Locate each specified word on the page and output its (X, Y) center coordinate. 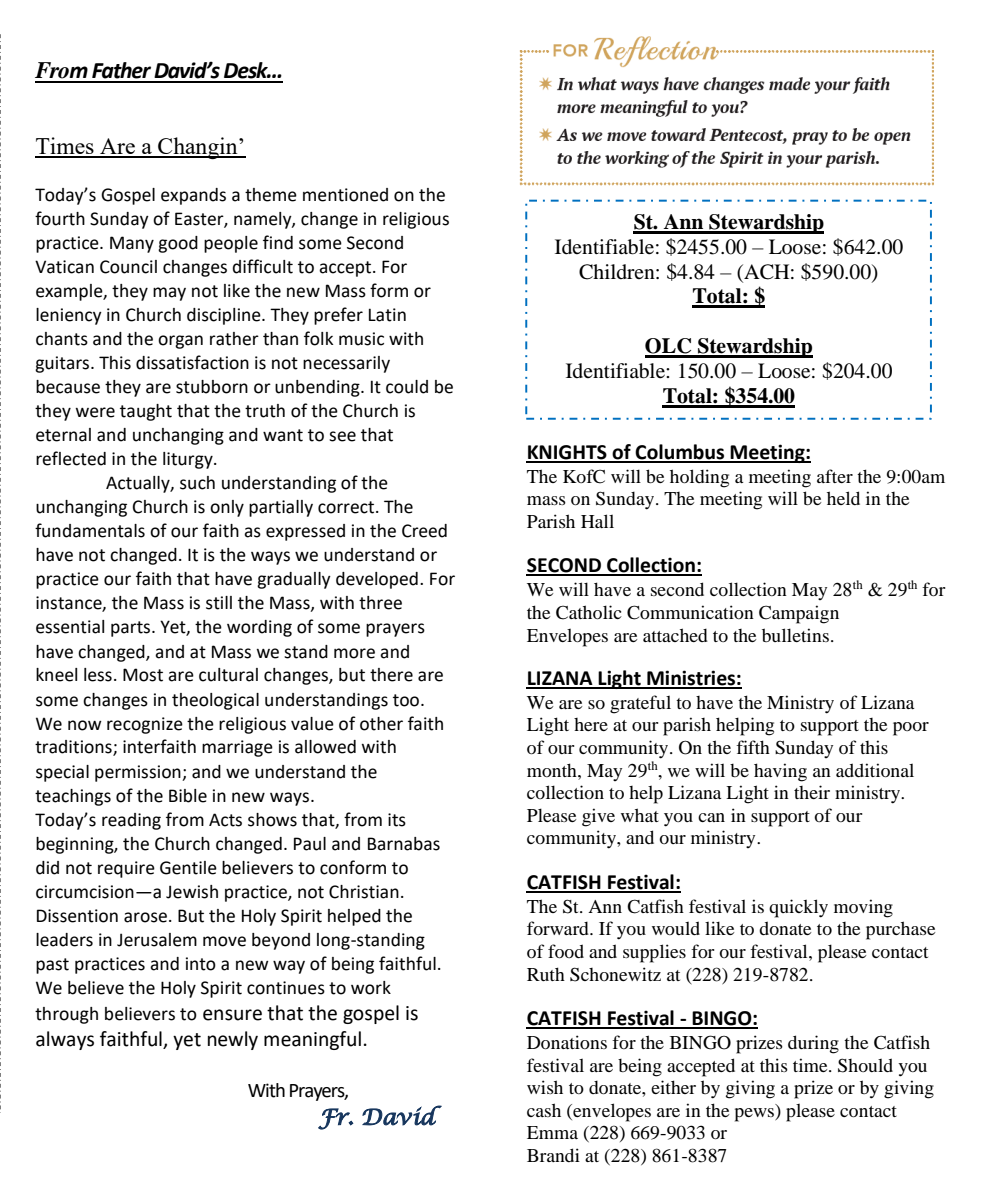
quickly (798, 908)
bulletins (797, 635)
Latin (387, 315)
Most (143, 675)
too (407, 700)
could (407, 387)
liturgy (189, 460)
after (835, 476)
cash (544, 1110)
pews (755, 1115)
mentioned (345, 195)
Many (132, 244)
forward (559, 928)
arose (145, 917)
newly (233, 1040)
